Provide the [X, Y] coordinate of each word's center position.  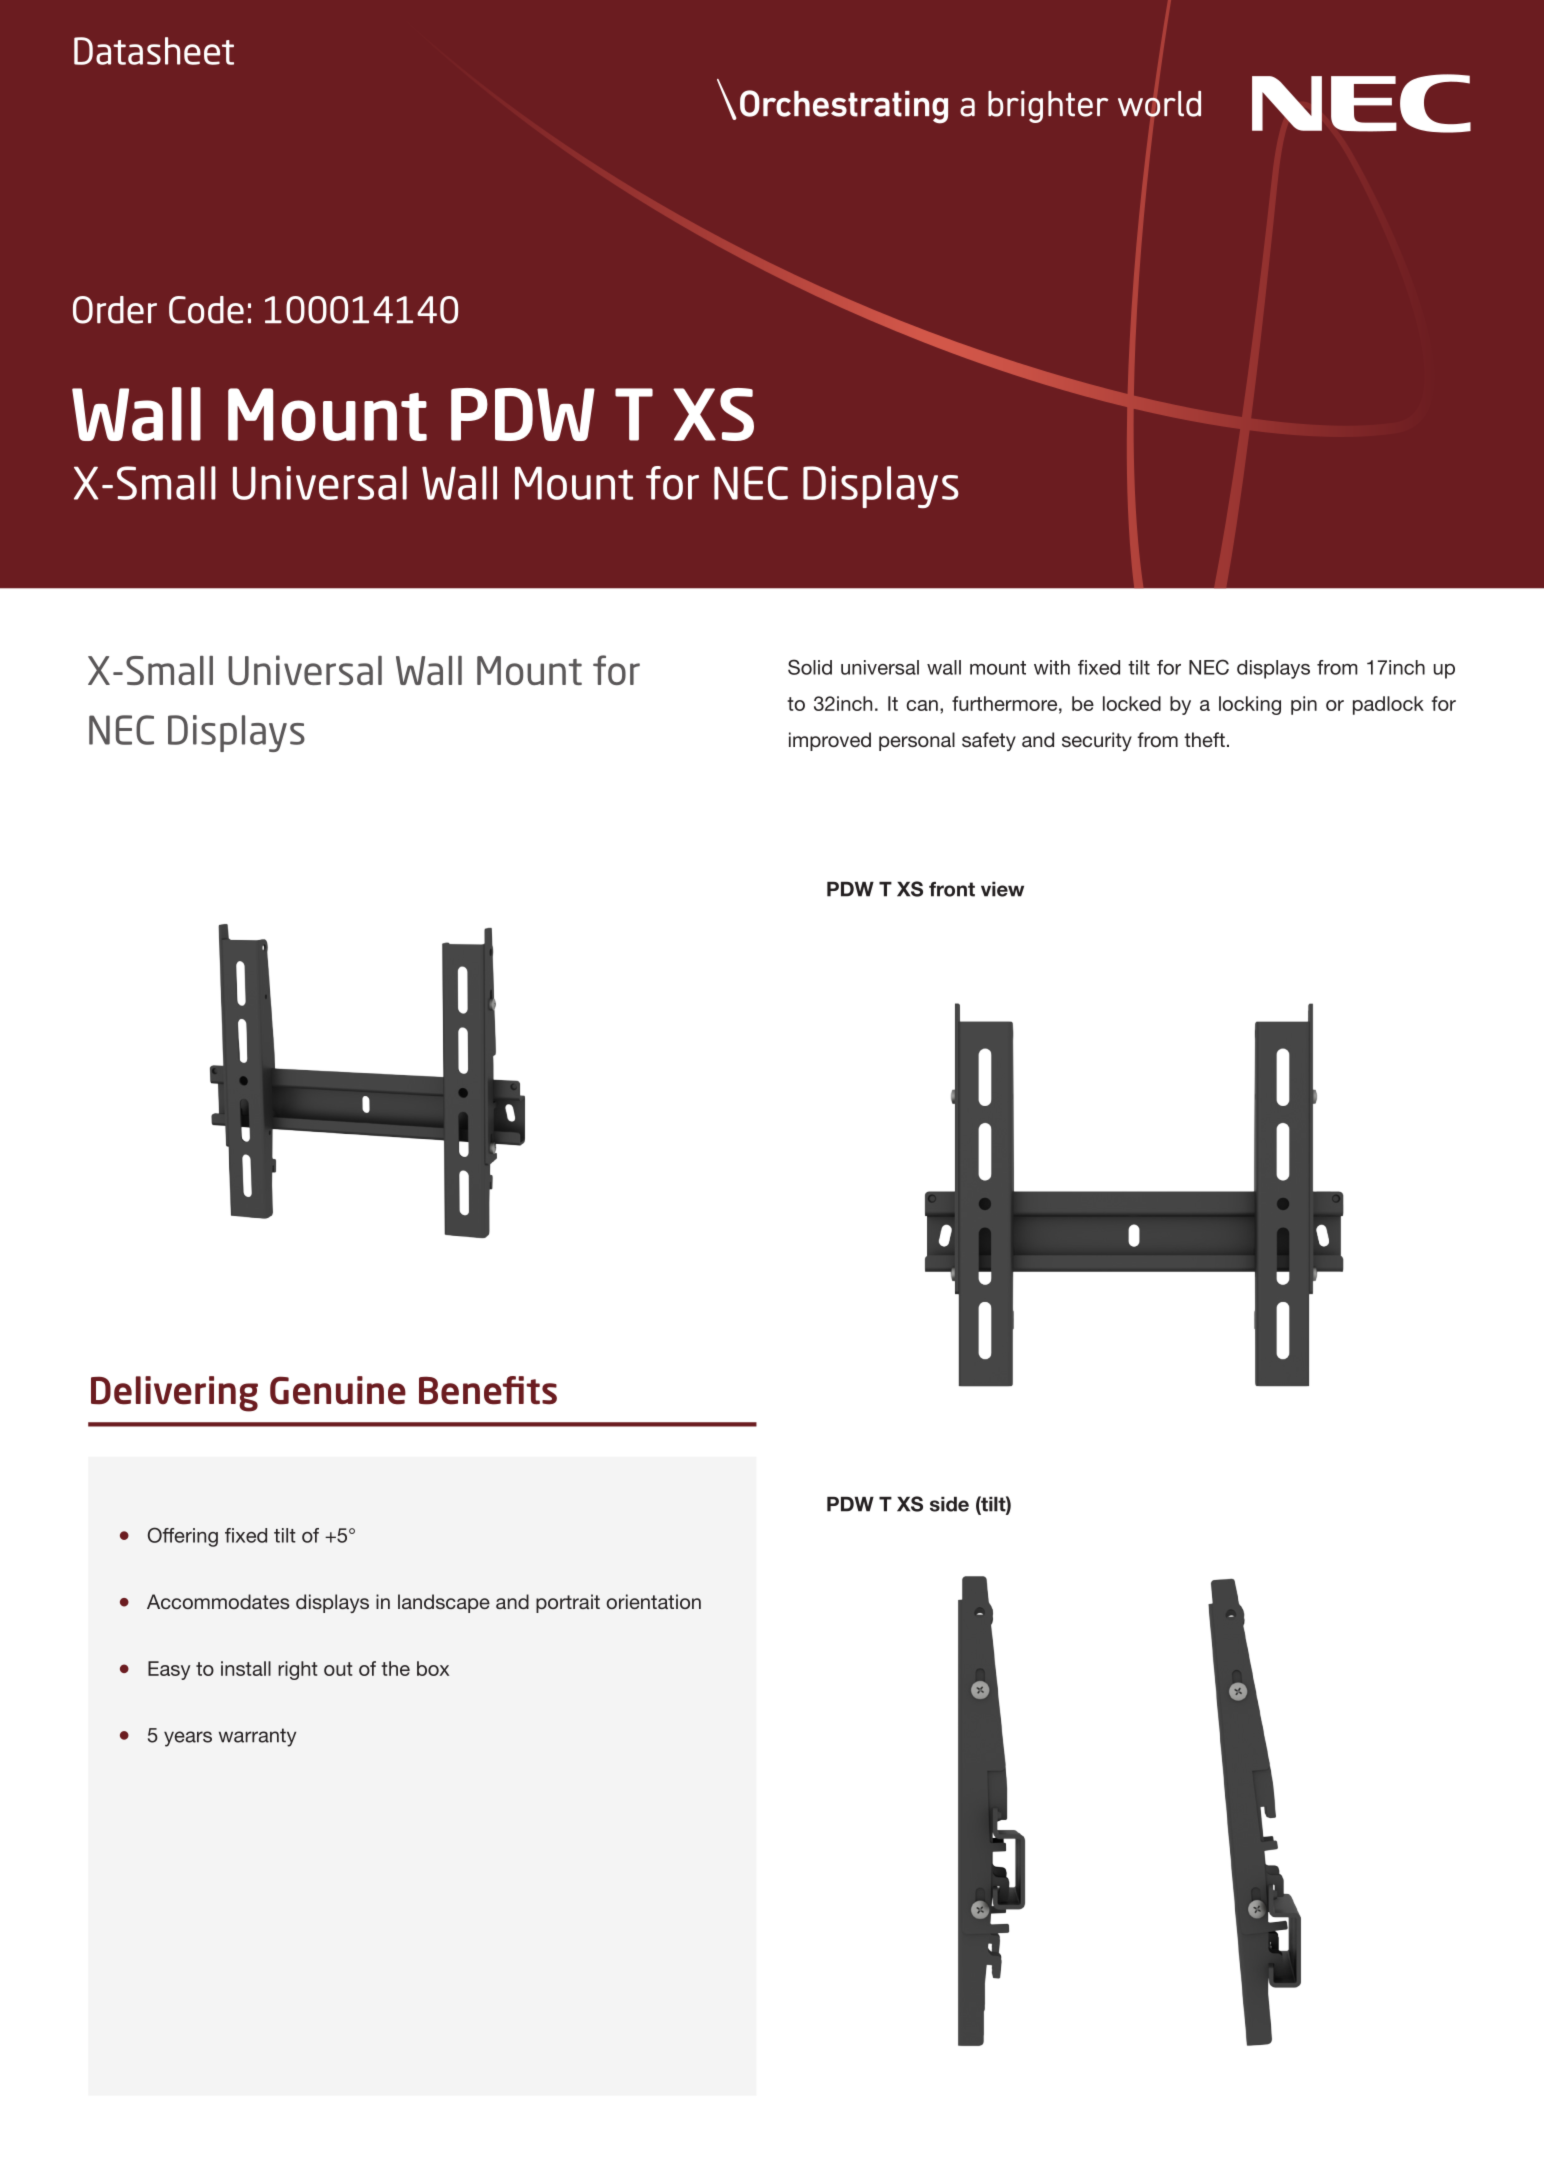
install [246, 1668]
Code [206, 310]
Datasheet [154, 51]
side [949, 1504]
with [1052, 667]
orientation [653, 1601]
